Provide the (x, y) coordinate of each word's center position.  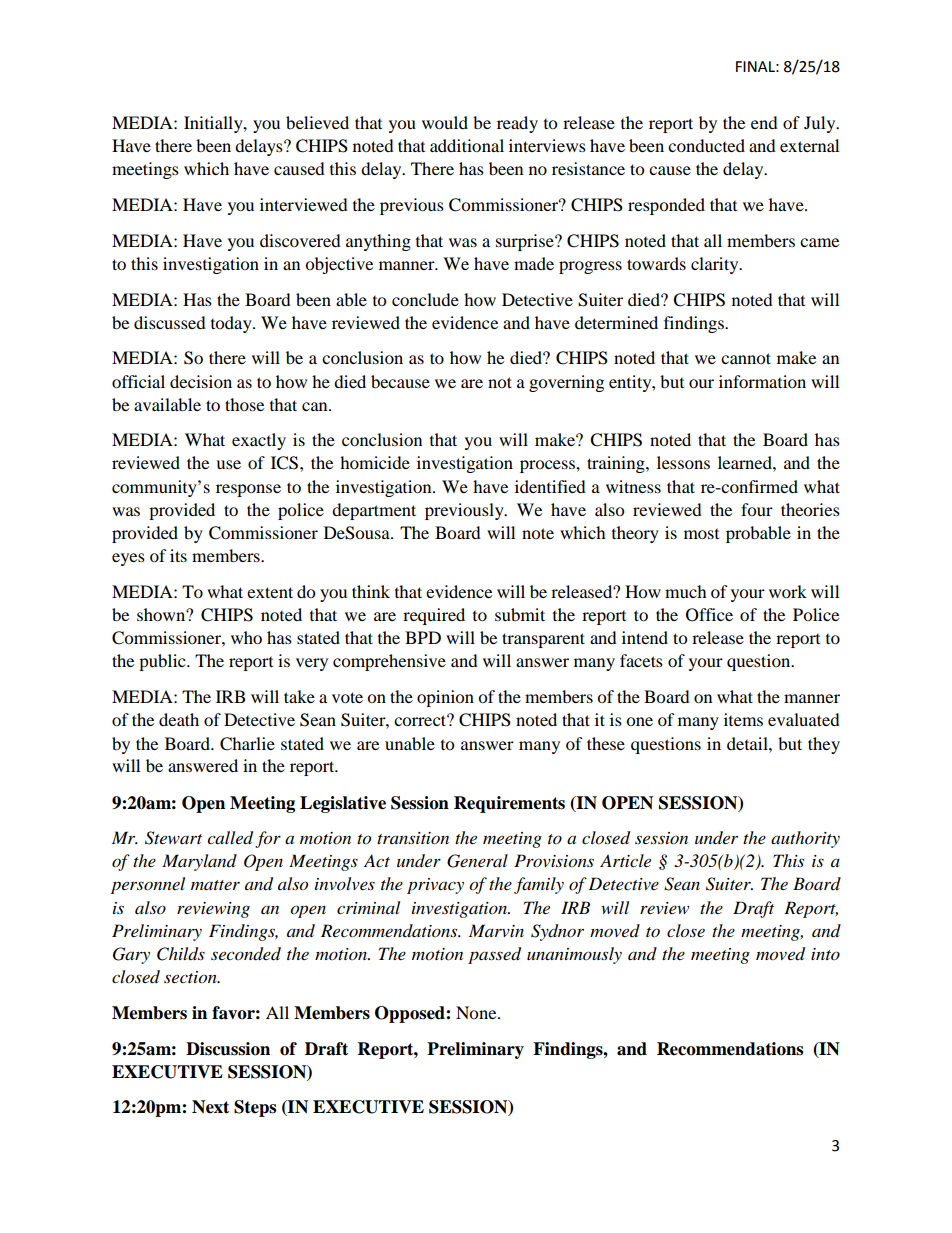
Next (210, 1107)
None (477, 1012)
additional (467, 145)
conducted (706, 145)
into (825, 954)
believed (317, 122)
